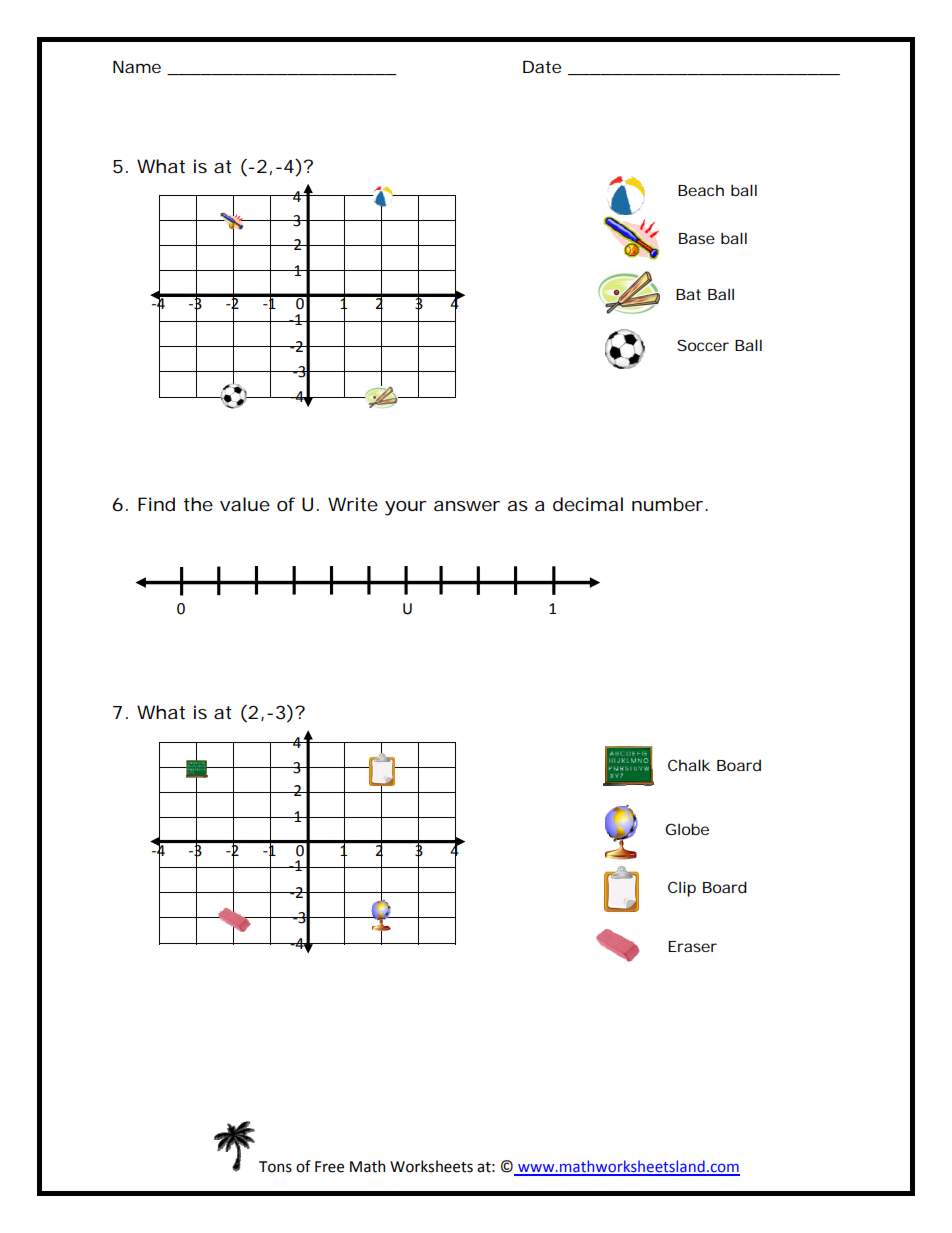  What do you see at coordinates (137, 67) in the document?
I see `Name` at bounding box center [137, 67].
